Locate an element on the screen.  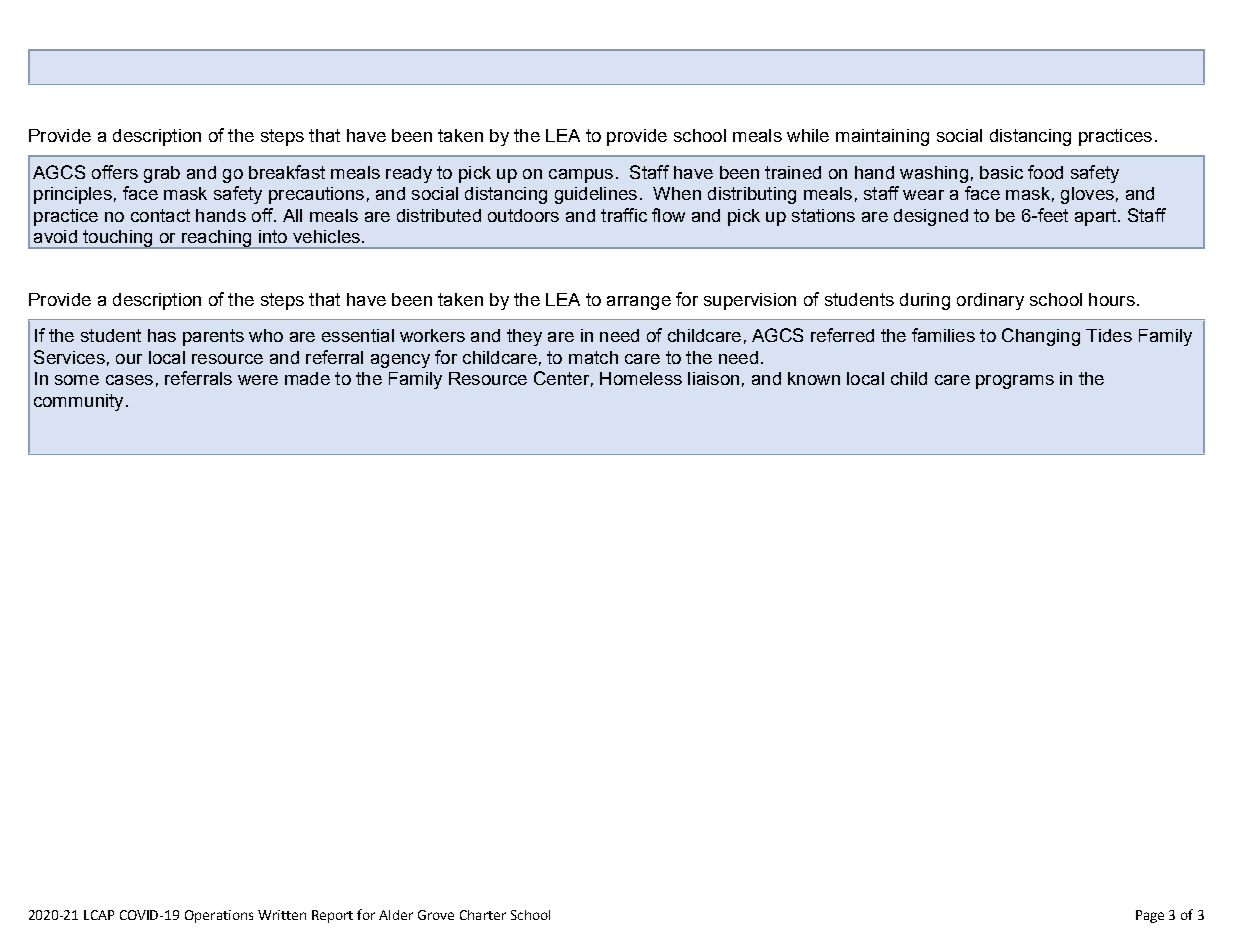
basic is located at coordinates (1001, 172).
